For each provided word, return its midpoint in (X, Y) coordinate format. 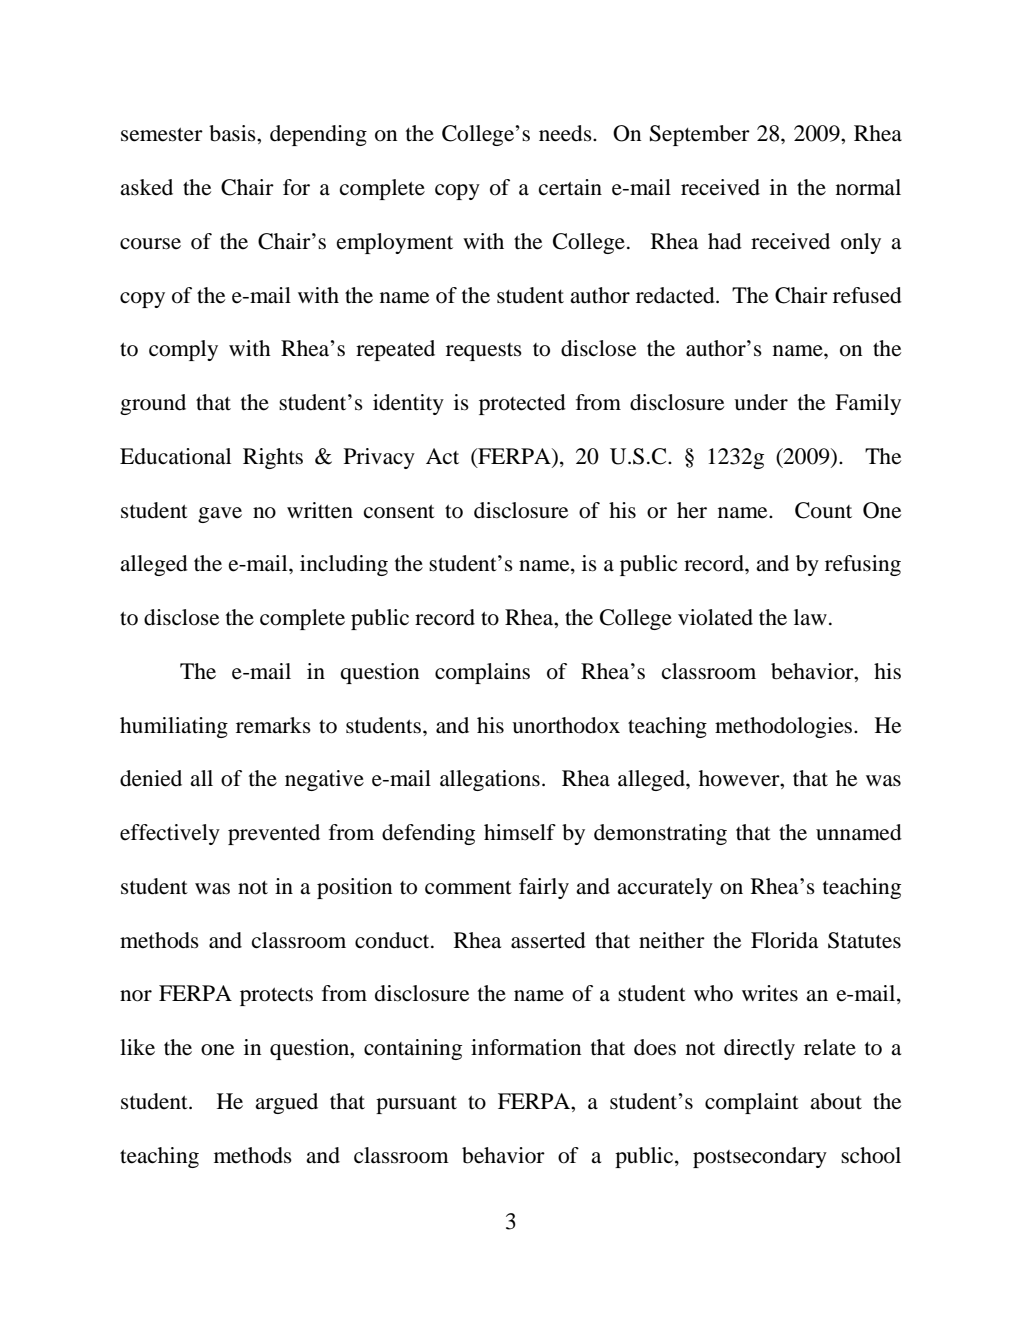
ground (153, 404)
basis (233, 133)
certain (570, 187)
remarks (273, 725)
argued (286, 1103)
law (810, 617)
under (761, 402)
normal (868, 187)
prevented (274, 834)
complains (482, 673)
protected (522, 404)
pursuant (416, 1105)
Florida (784, 940)
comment (468, 888)
